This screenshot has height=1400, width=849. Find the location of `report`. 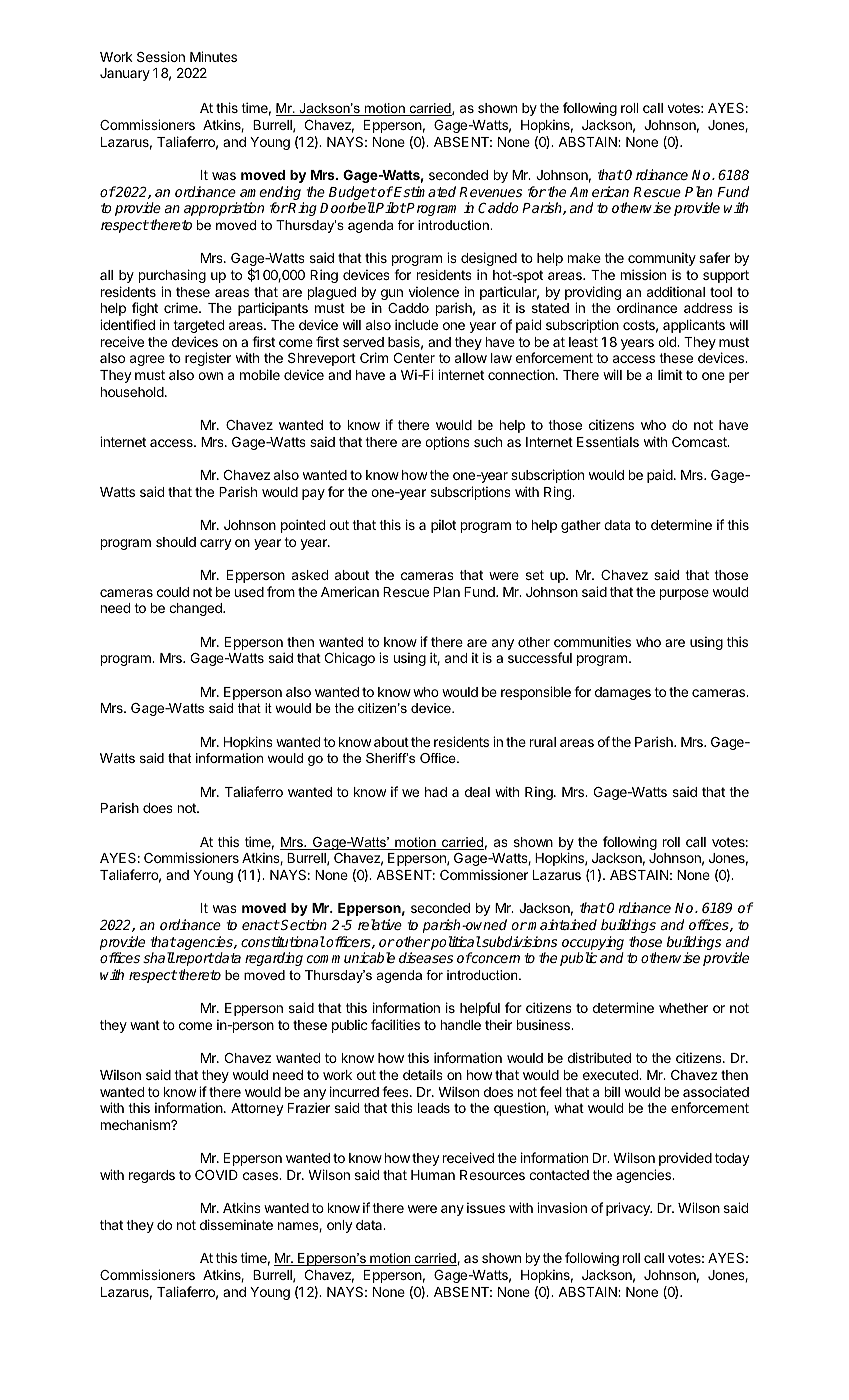

report is located at coordinates (194, 959).
